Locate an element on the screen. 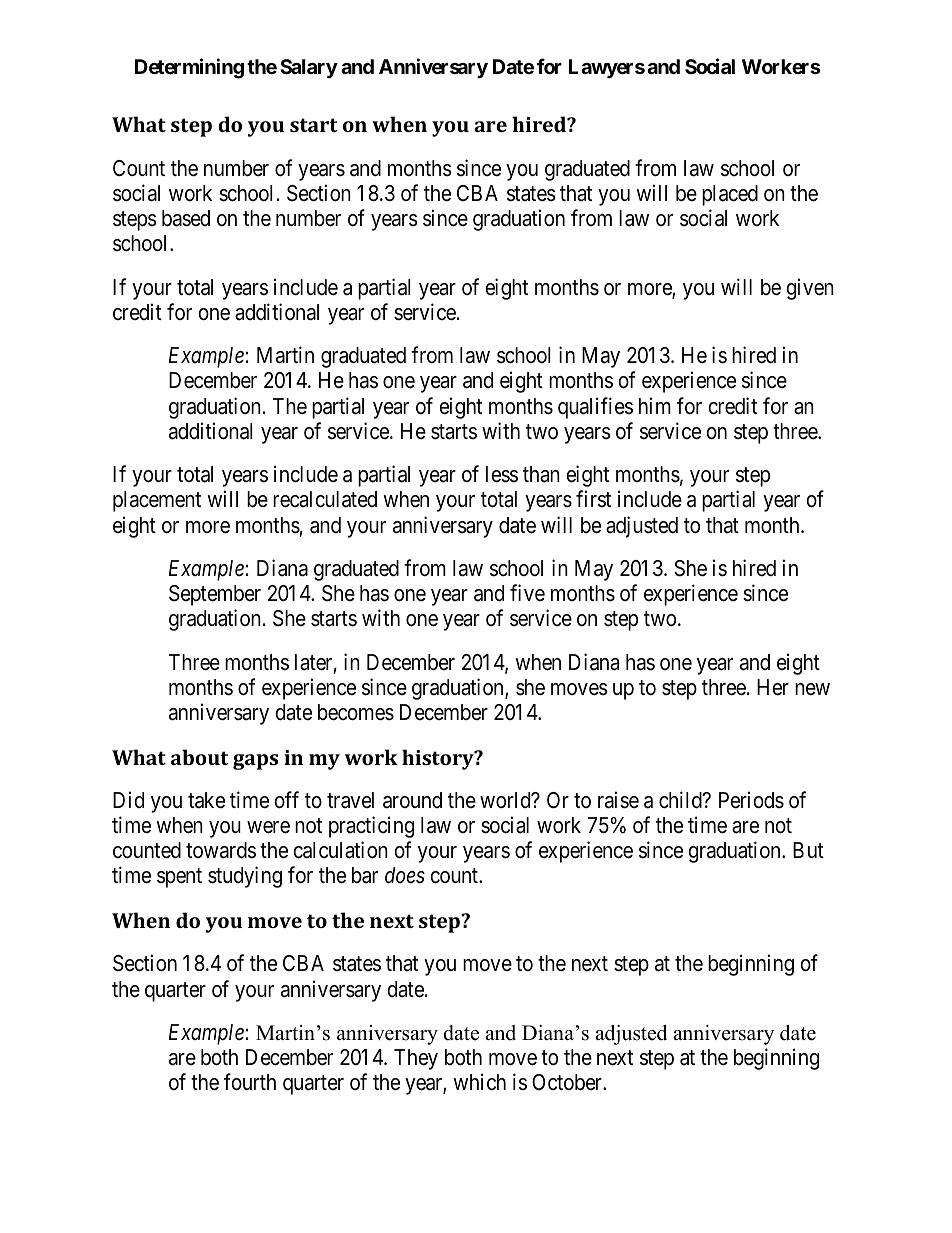 Image resolution: width=952 pixels, height=1233 pixels. qualifies is located at coordinates (595, 408).
